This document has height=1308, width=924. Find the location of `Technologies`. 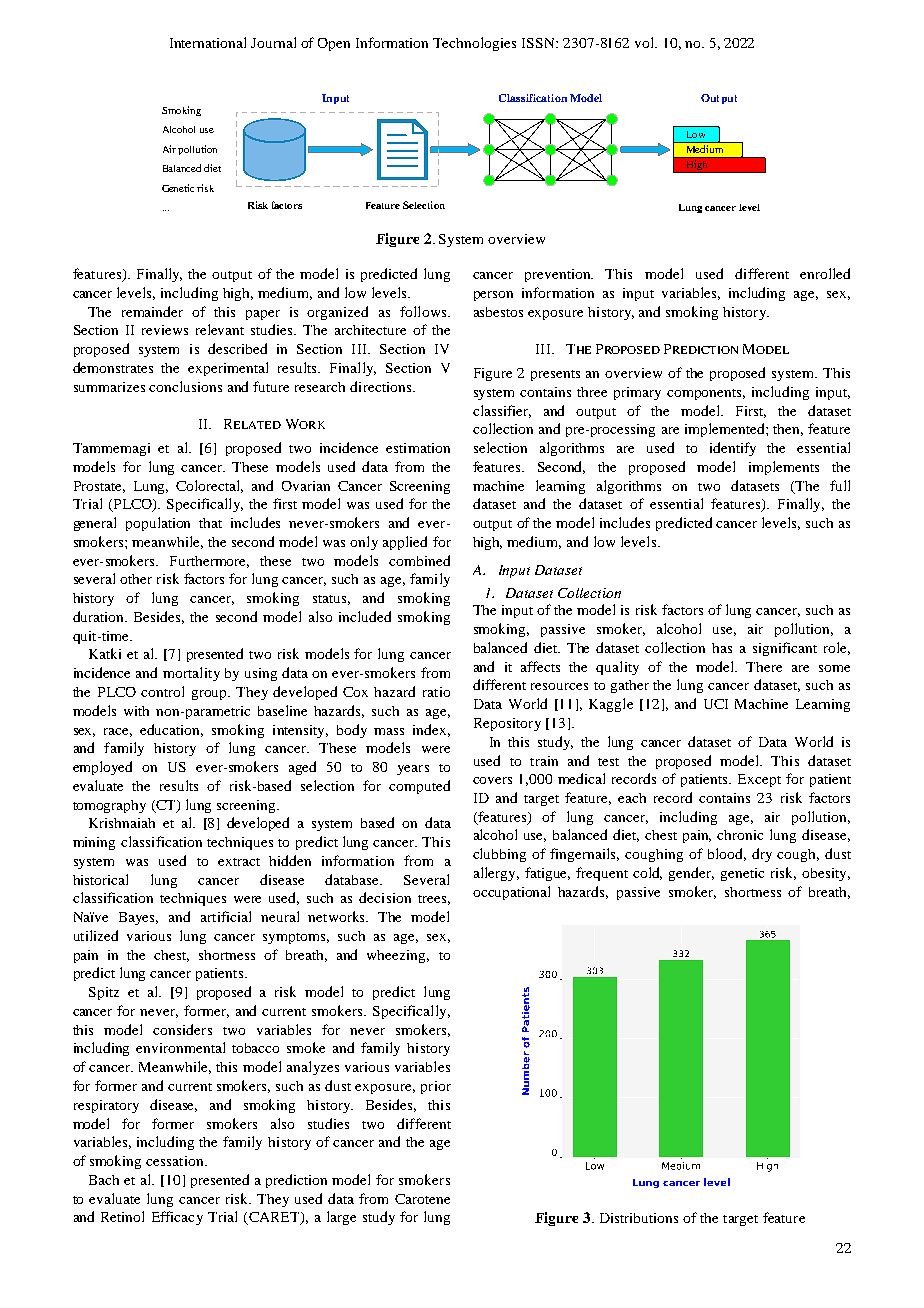

Technologies is located at coordinates (474, 44).
